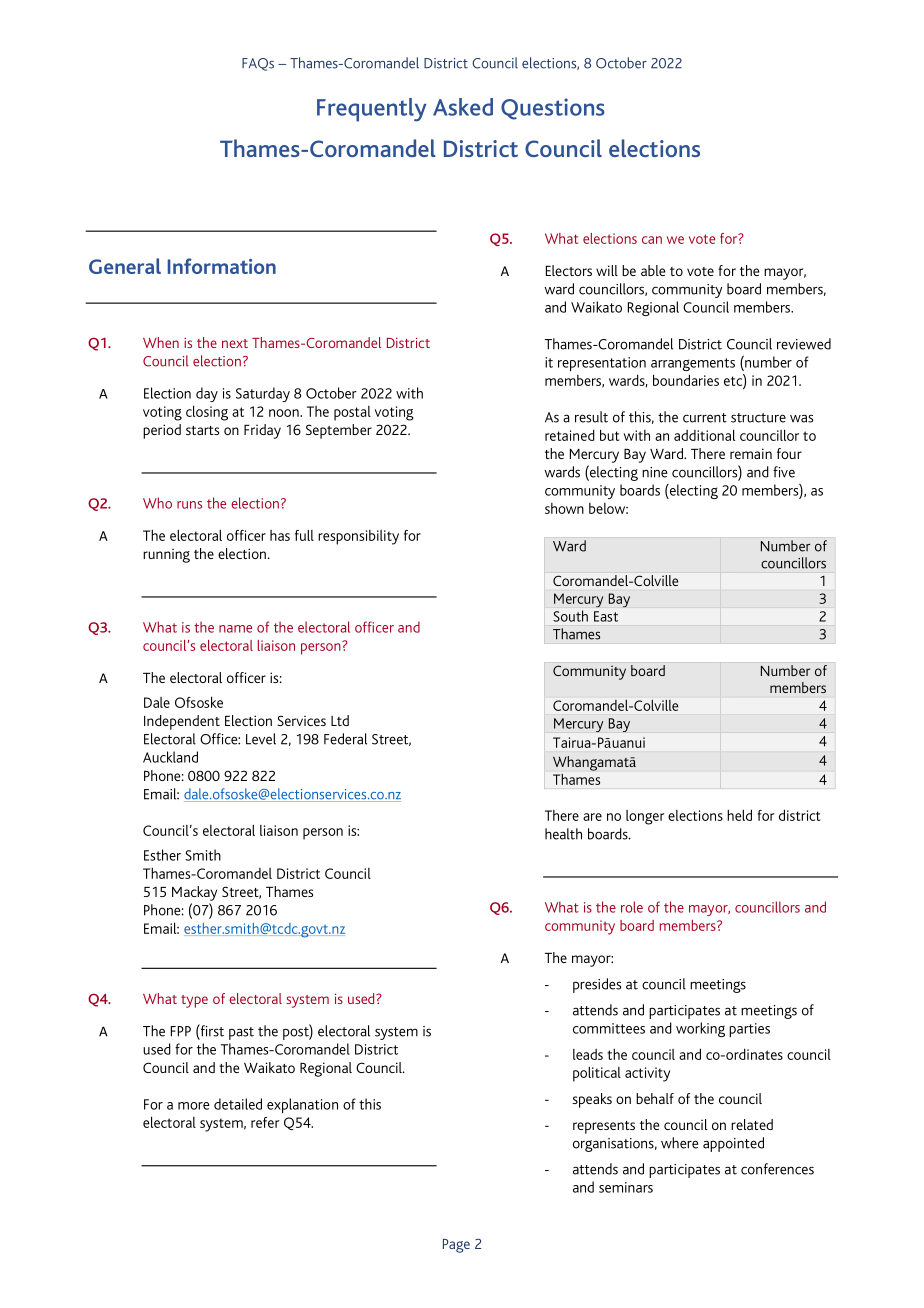  Describe the element at coordinates (751, 453) in the page. I see `remain` at that location.
